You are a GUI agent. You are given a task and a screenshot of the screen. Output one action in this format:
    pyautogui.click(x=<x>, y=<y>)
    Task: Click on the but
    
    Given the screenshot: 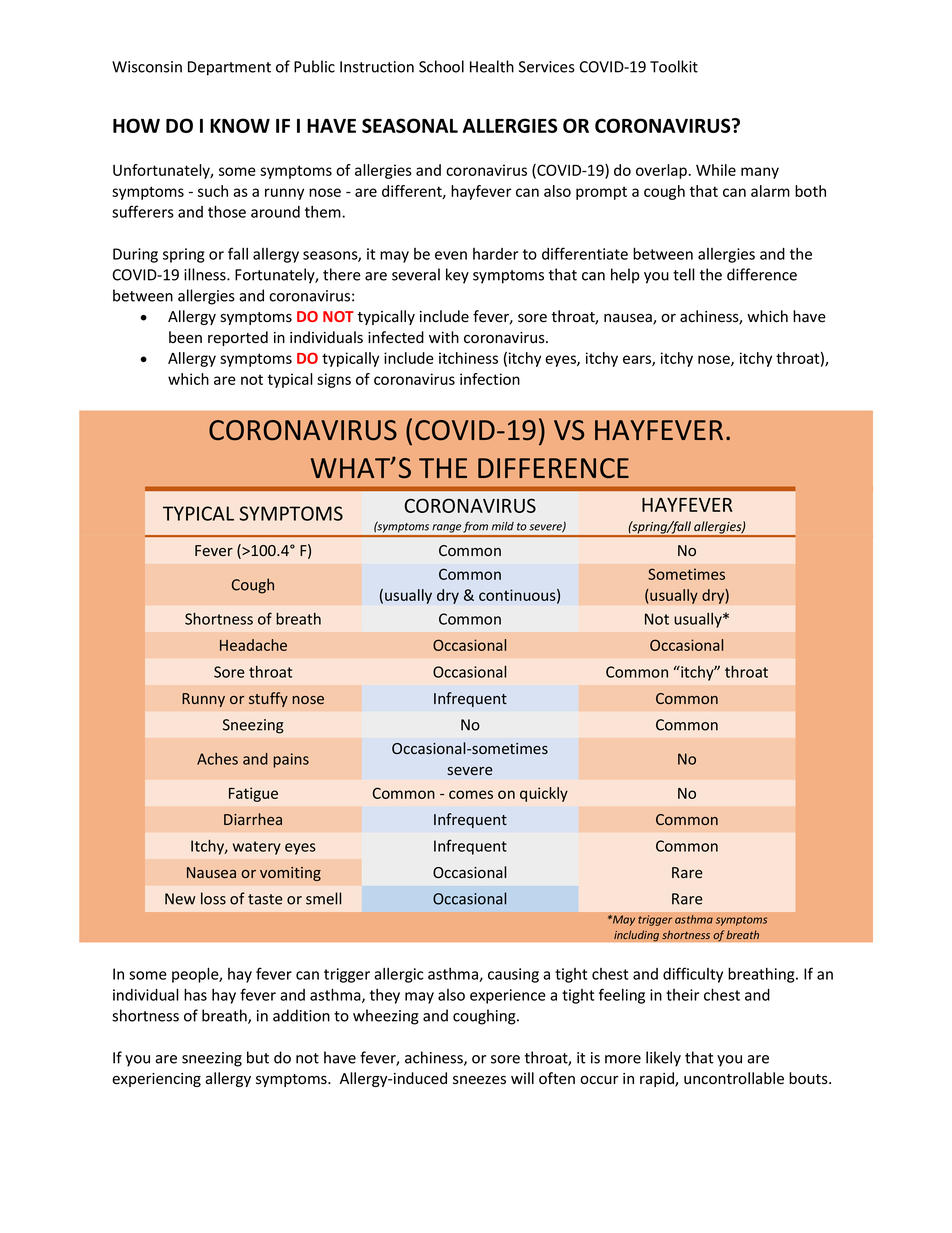 What is the action you would take?
    pyautogui.click(x=258, y=1057)
